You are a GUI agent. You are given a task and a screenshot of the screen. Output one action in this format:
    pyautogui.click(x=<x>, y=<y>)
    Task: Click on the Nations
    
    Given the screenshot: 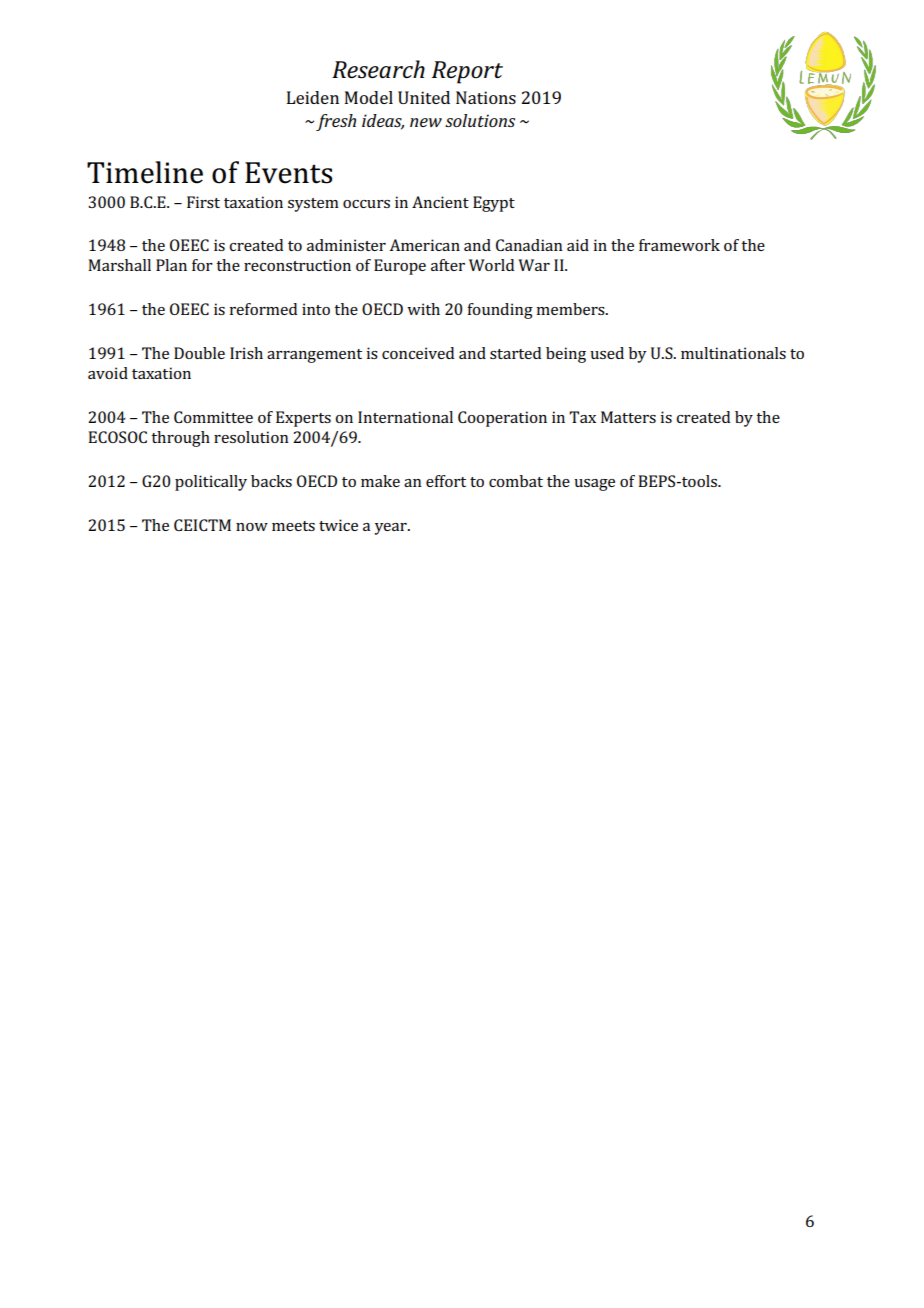 What is the action you would take?
    pyautogui.click(x=486, y=97)
